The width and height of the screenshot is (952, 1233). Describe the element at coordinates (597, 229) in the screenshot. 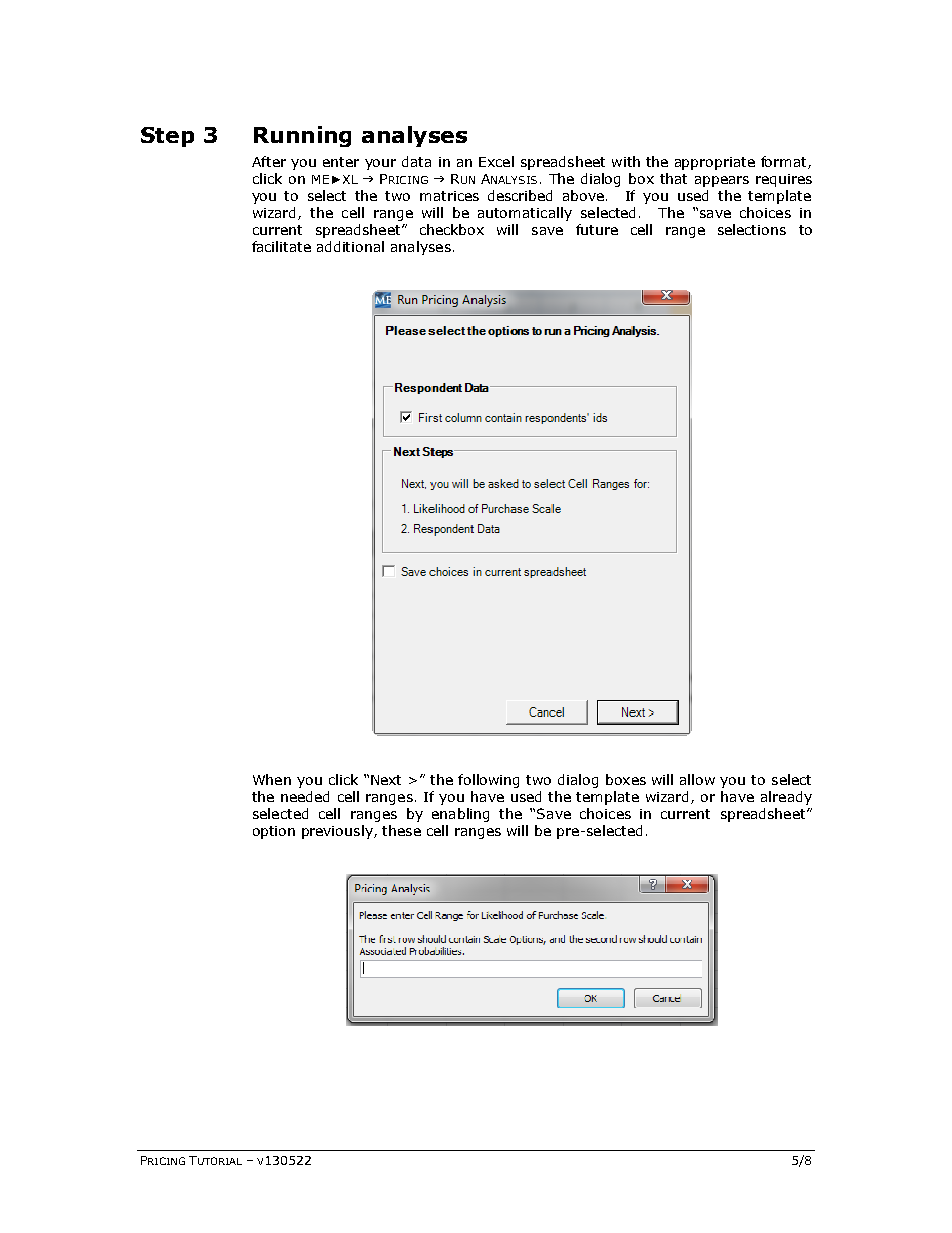

I see `future` at that location.
